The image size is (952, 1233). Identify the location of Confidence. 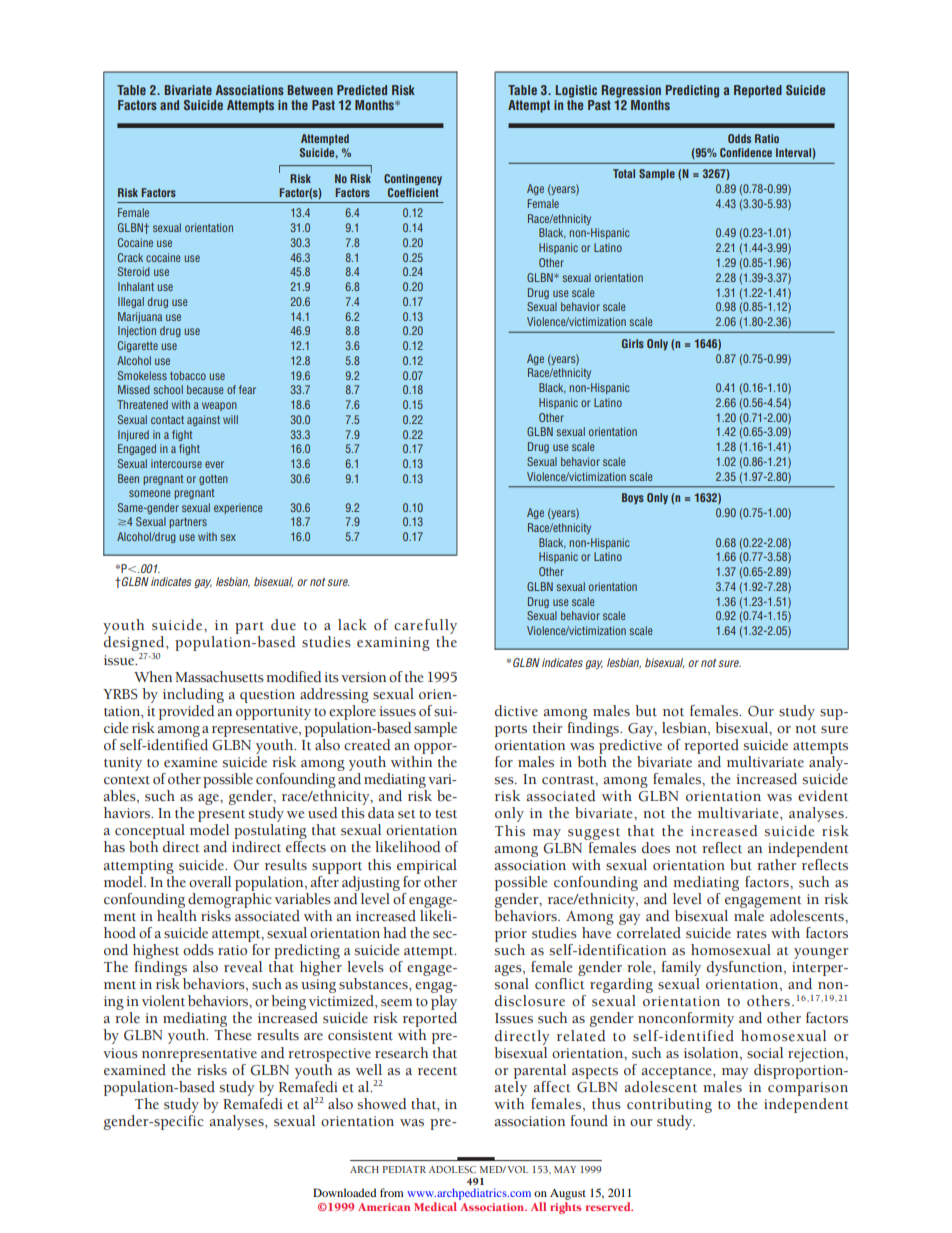
(746, 152).
